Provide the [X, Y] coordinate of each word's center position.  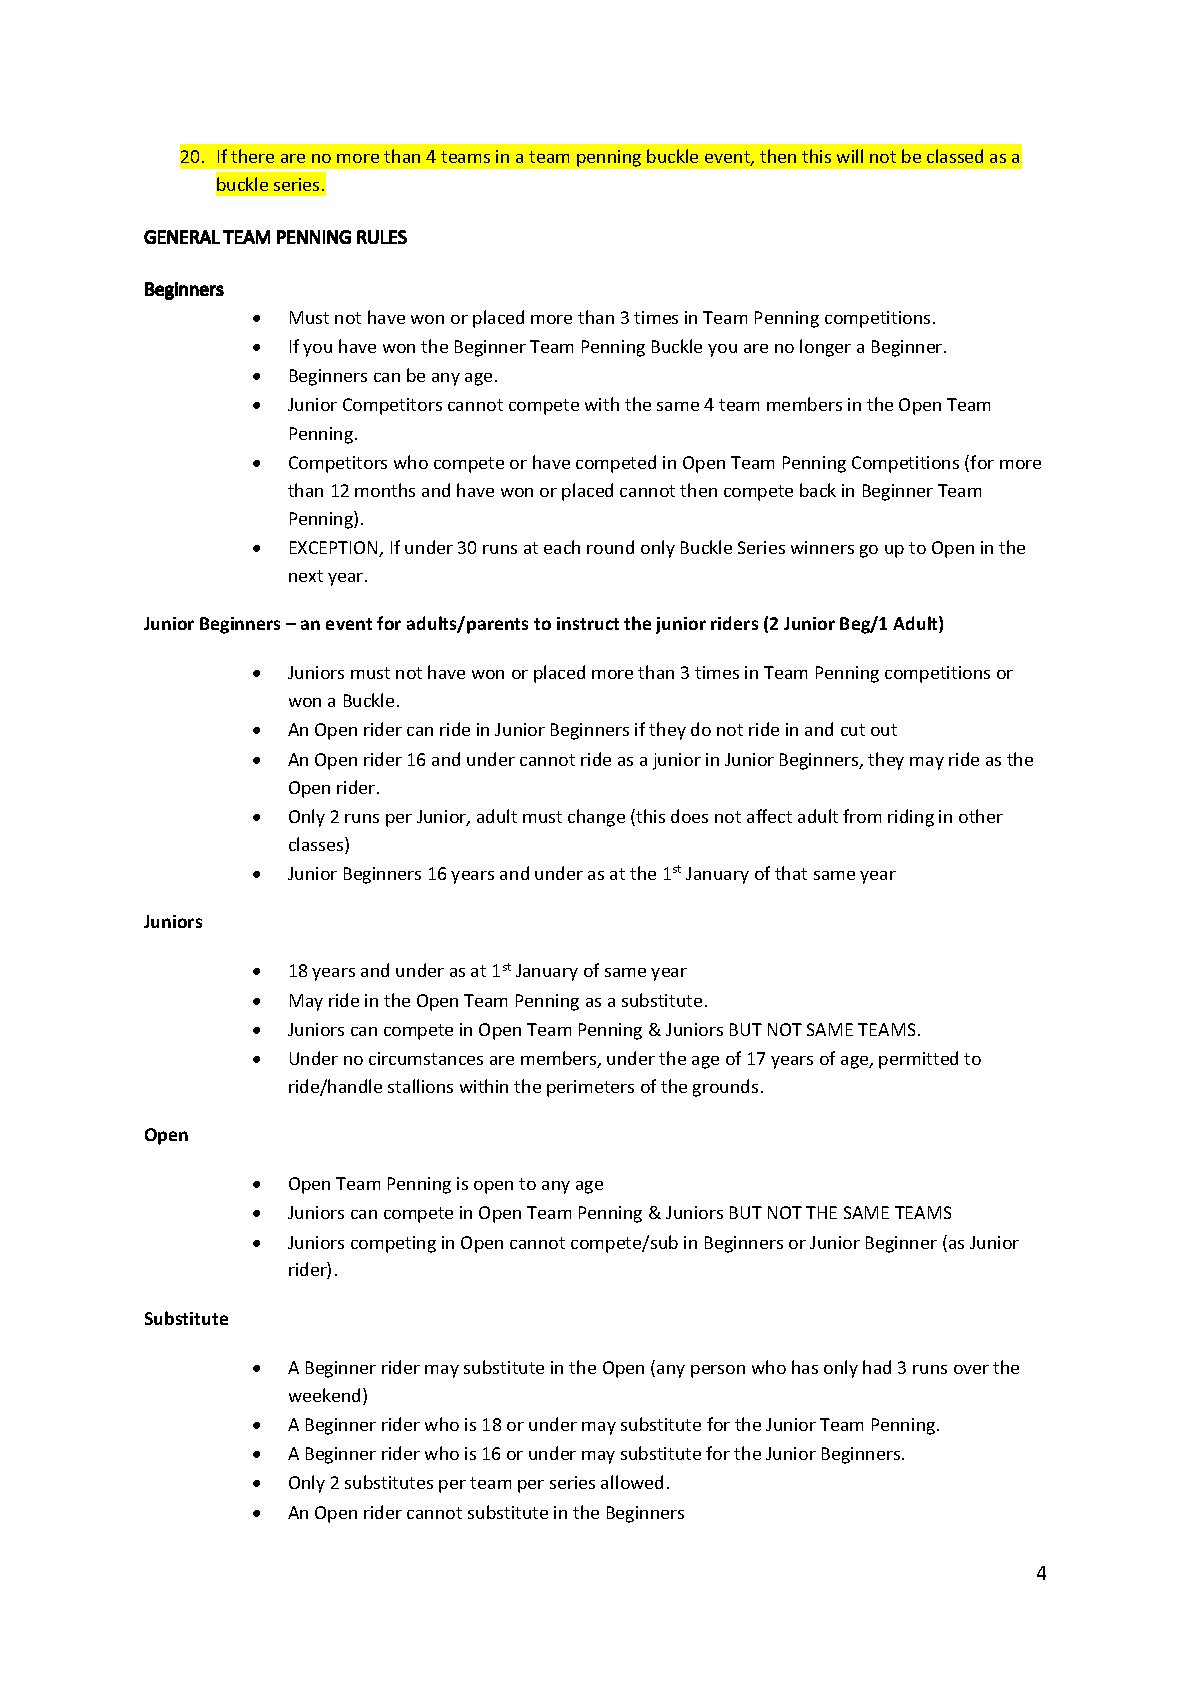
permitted [918, 1060]
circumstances [426, 1058]
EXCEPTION [335, 549]
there [252, 156]
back [818, 490]
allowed [632, 1482]
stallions [420, 1086]
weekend [324, 1395]
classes [317, 845]
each [562, 547]
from [862, 816]
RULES [382, 237]
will [850, 156]
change [596, 818]
